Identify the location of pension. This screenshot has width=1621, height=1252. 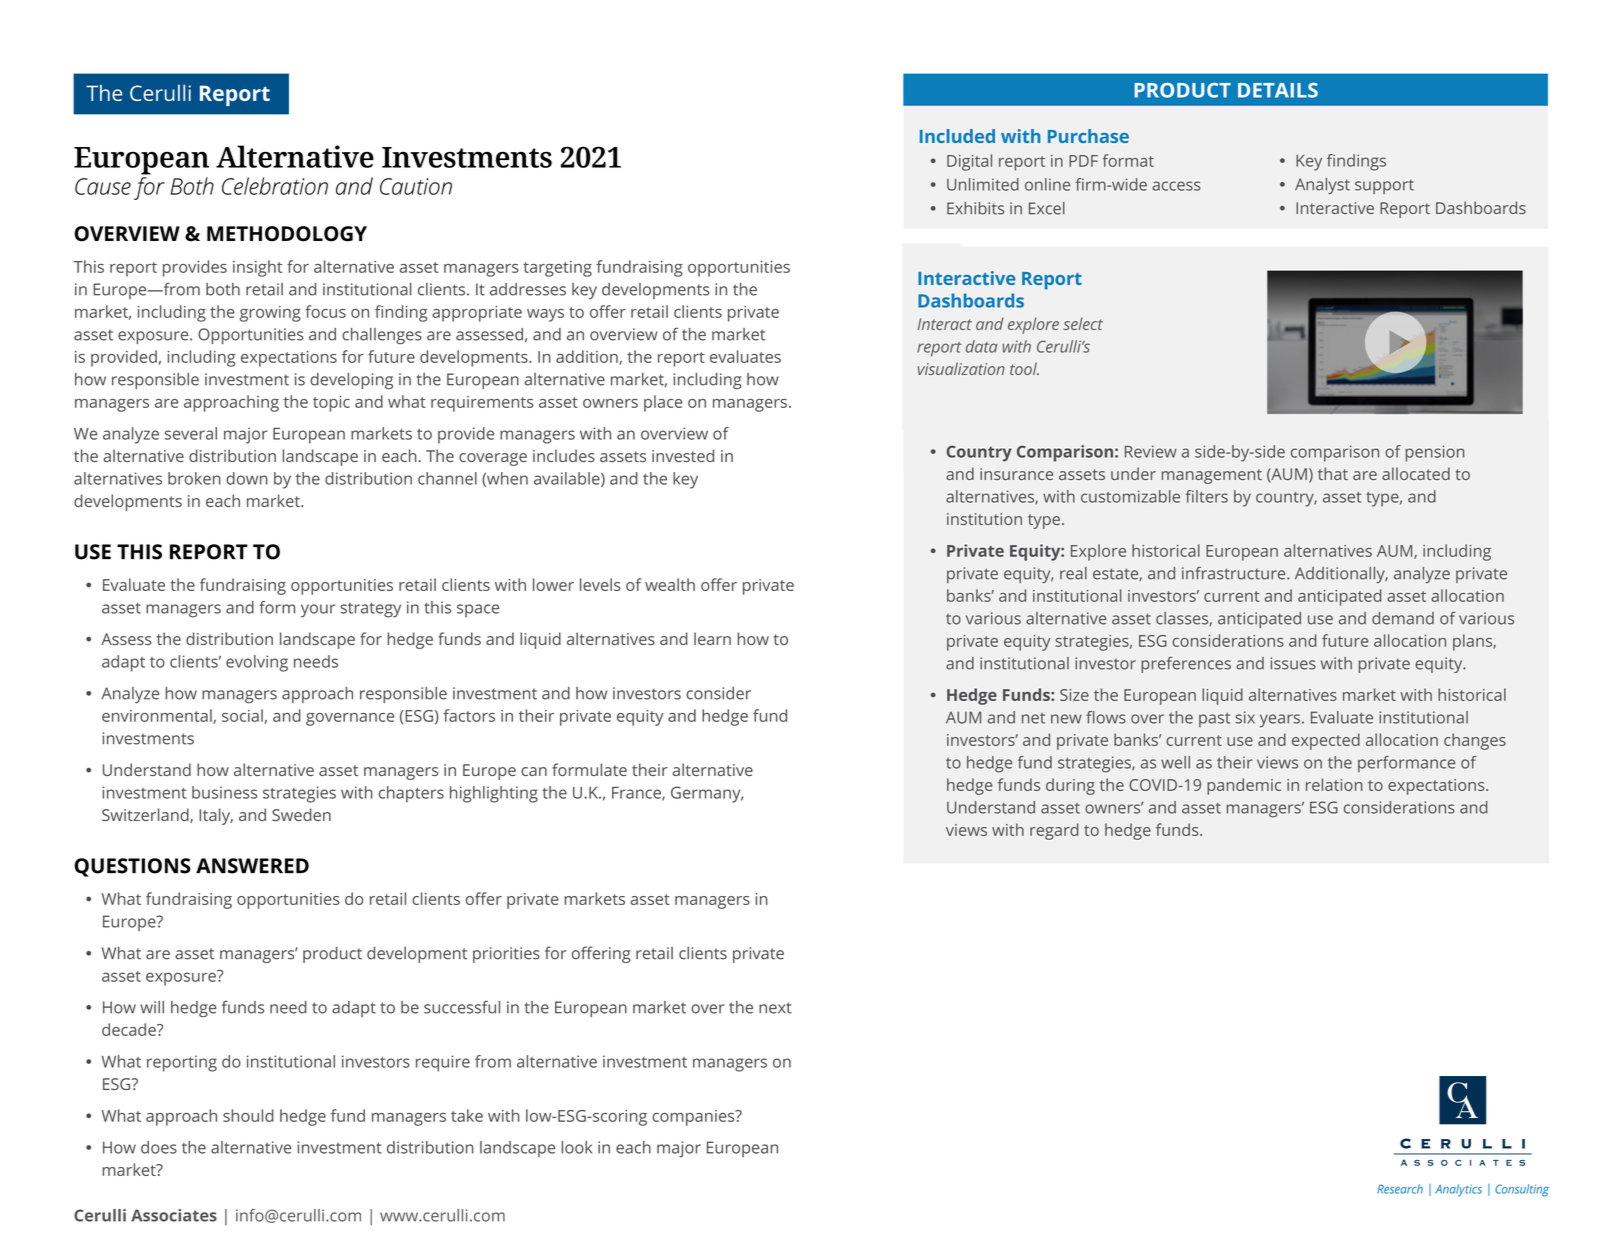
(1435, 453).
